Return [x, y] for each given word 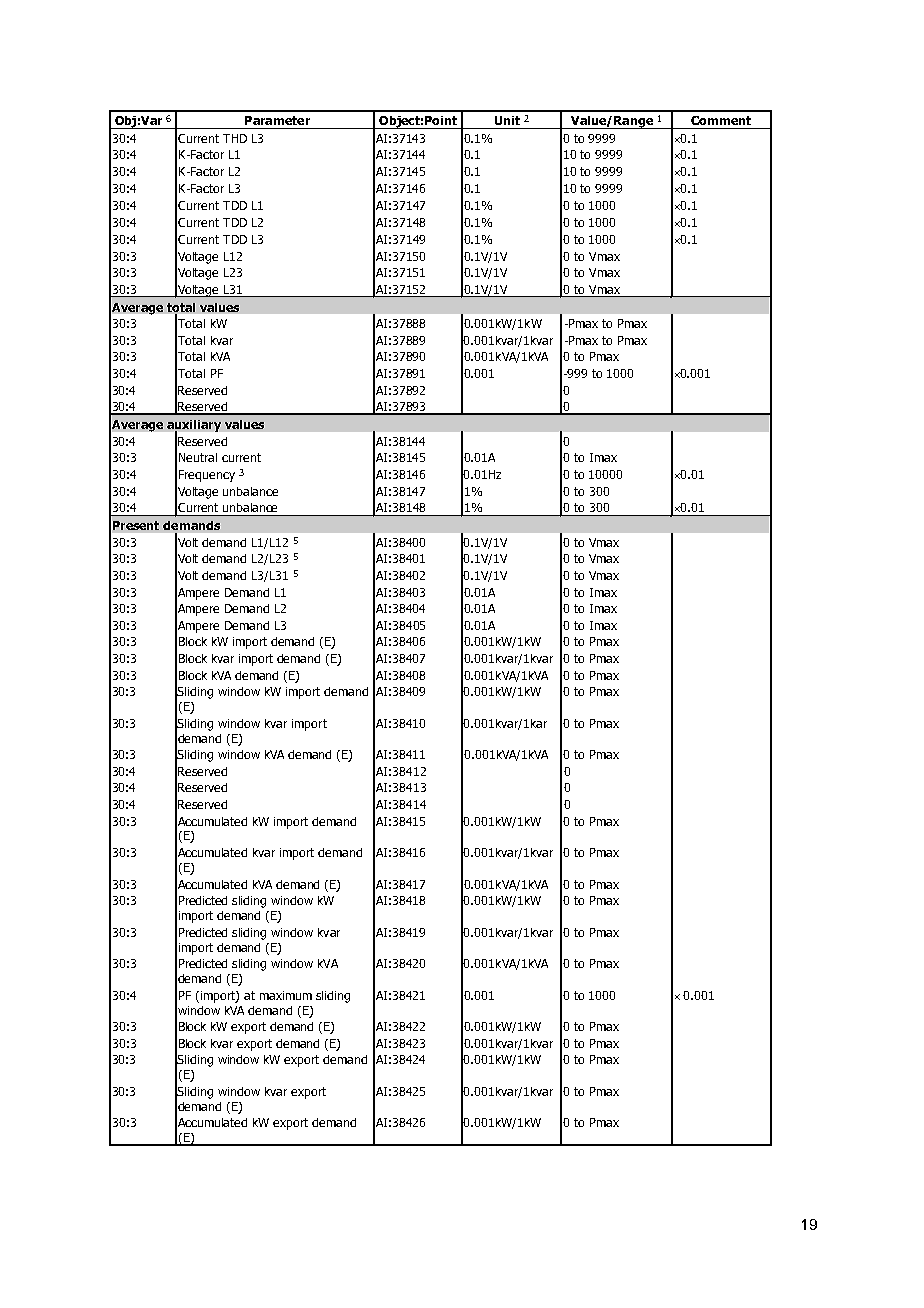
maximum [286, 995]
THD [235, 138]
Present [136, 525]
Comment [721, 120]
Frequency [207, 476]
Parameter [277, 120]
